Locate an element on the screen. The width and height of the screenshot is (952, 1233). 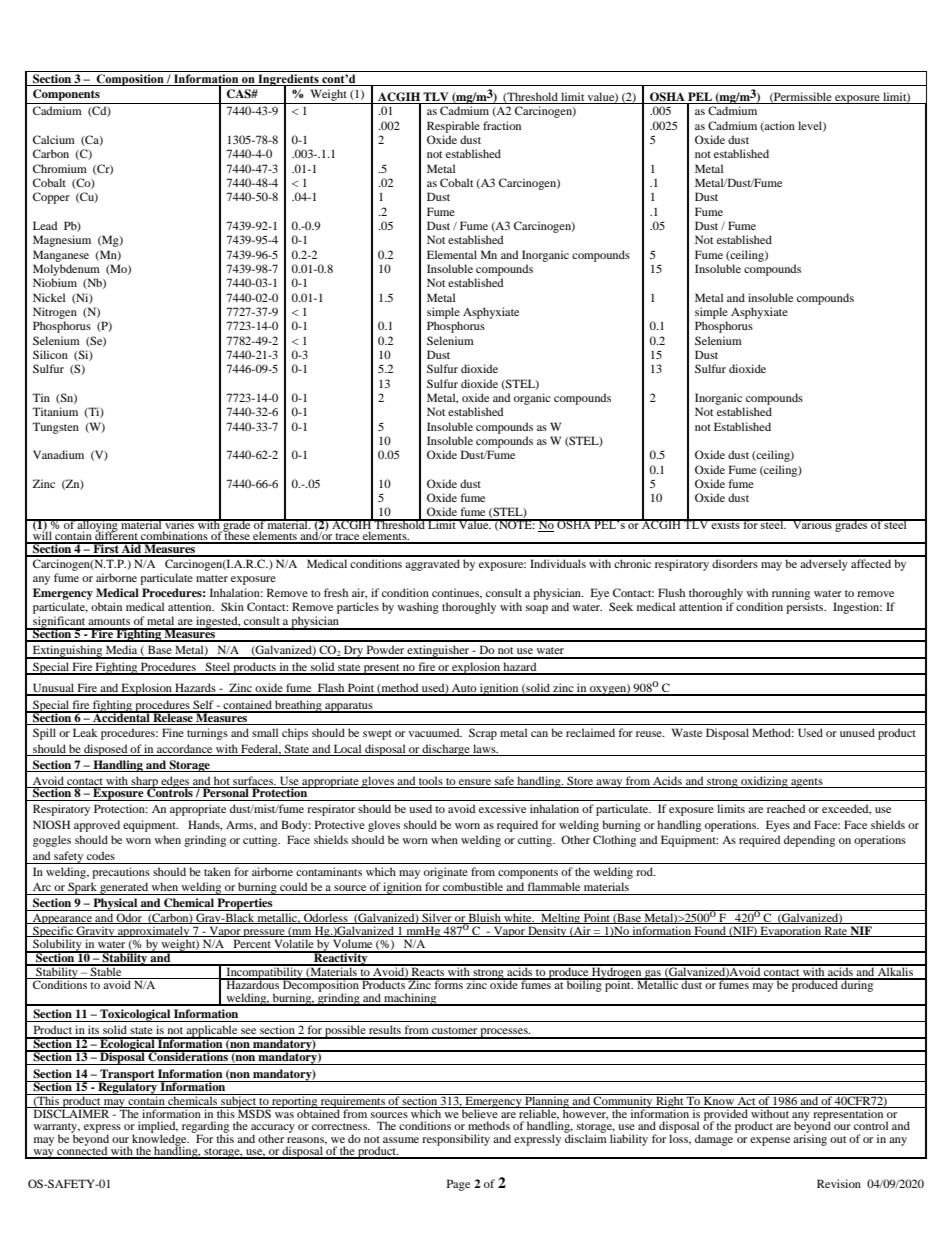
exists is located at coordinates (726, 524).
